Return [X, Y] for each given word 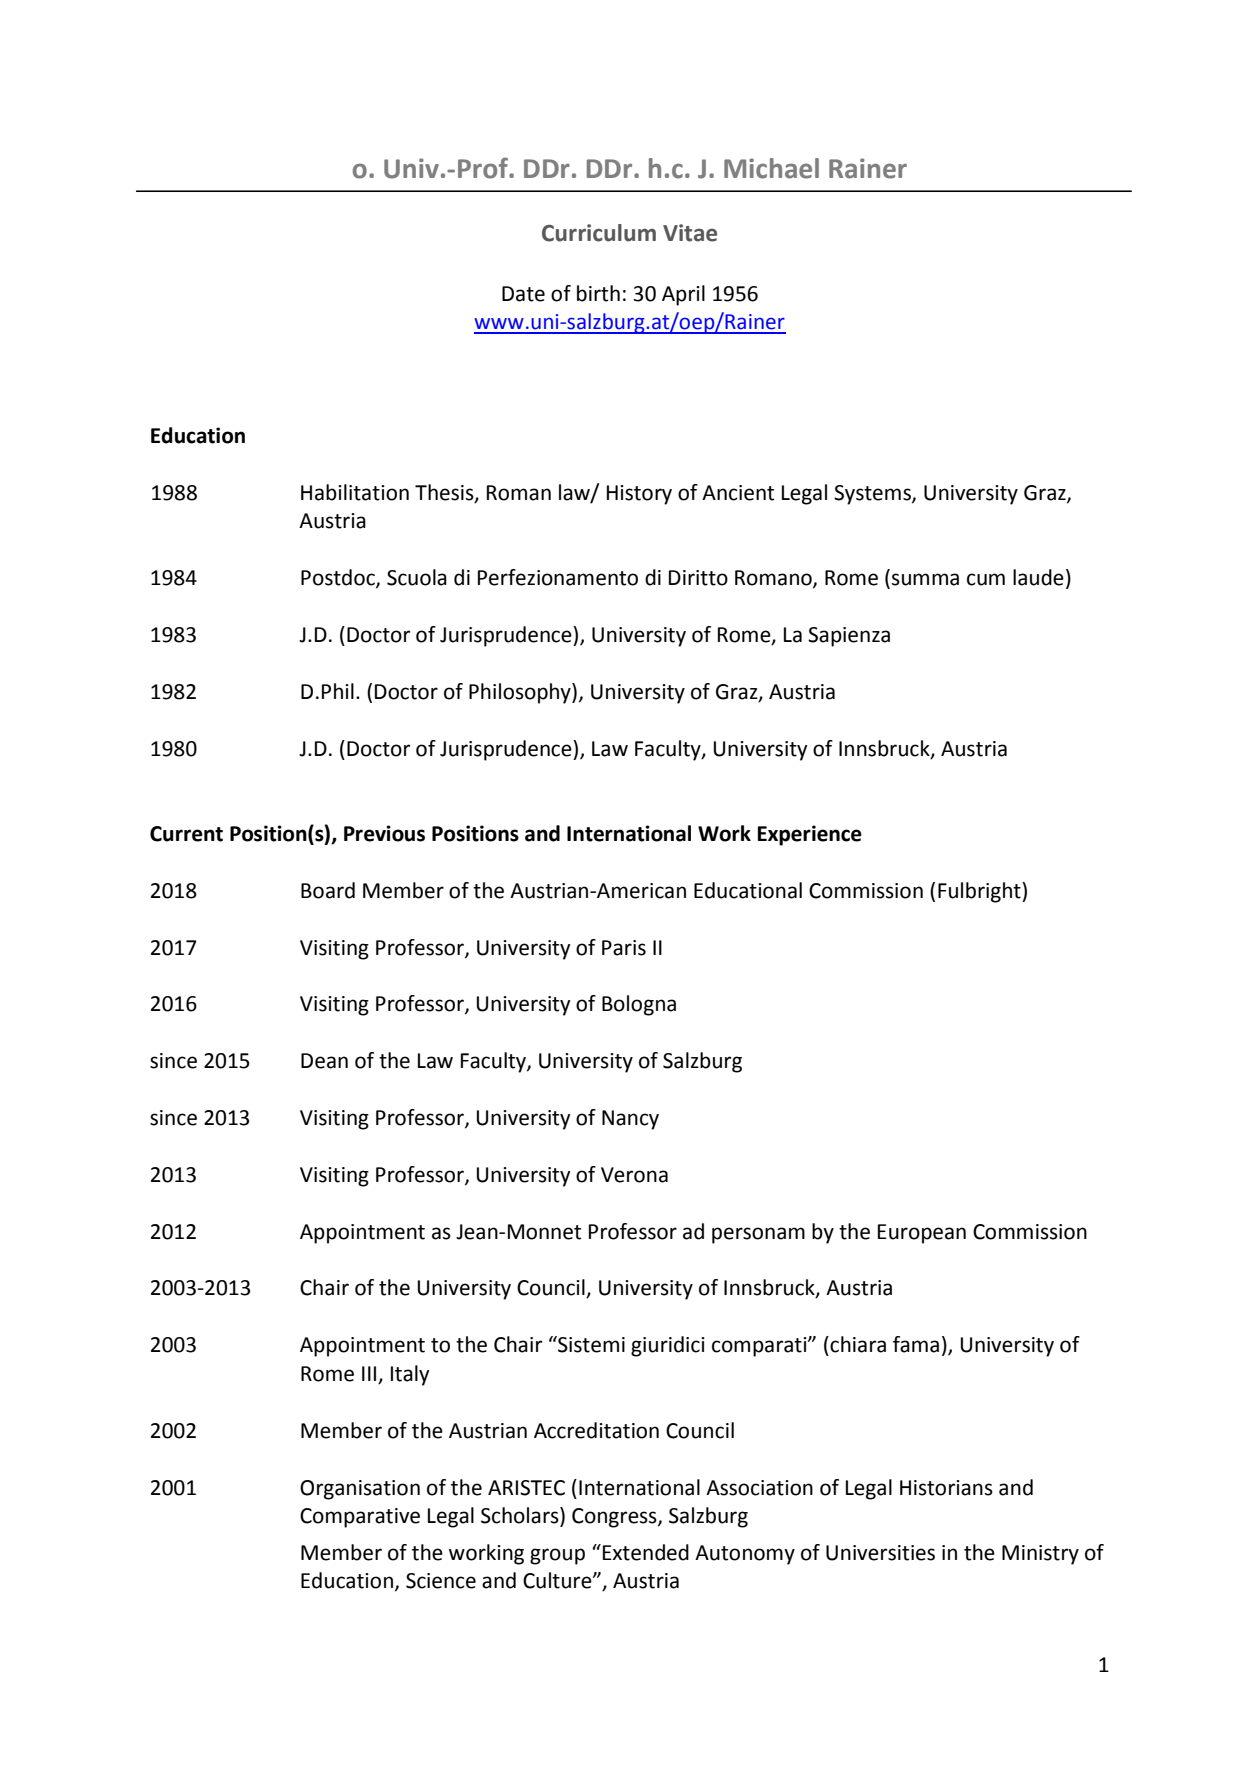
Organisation [360, 1490]
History [639, 495]
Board [328, 890]
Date [523, 294]
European [922, 1234]
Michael [771, 168]
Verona [634, 1175]
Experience [810, 835]
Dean [324, 1061]
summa [925, 579]
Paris [624, 948]
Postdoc [339, 578]
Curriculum [599, 233]
